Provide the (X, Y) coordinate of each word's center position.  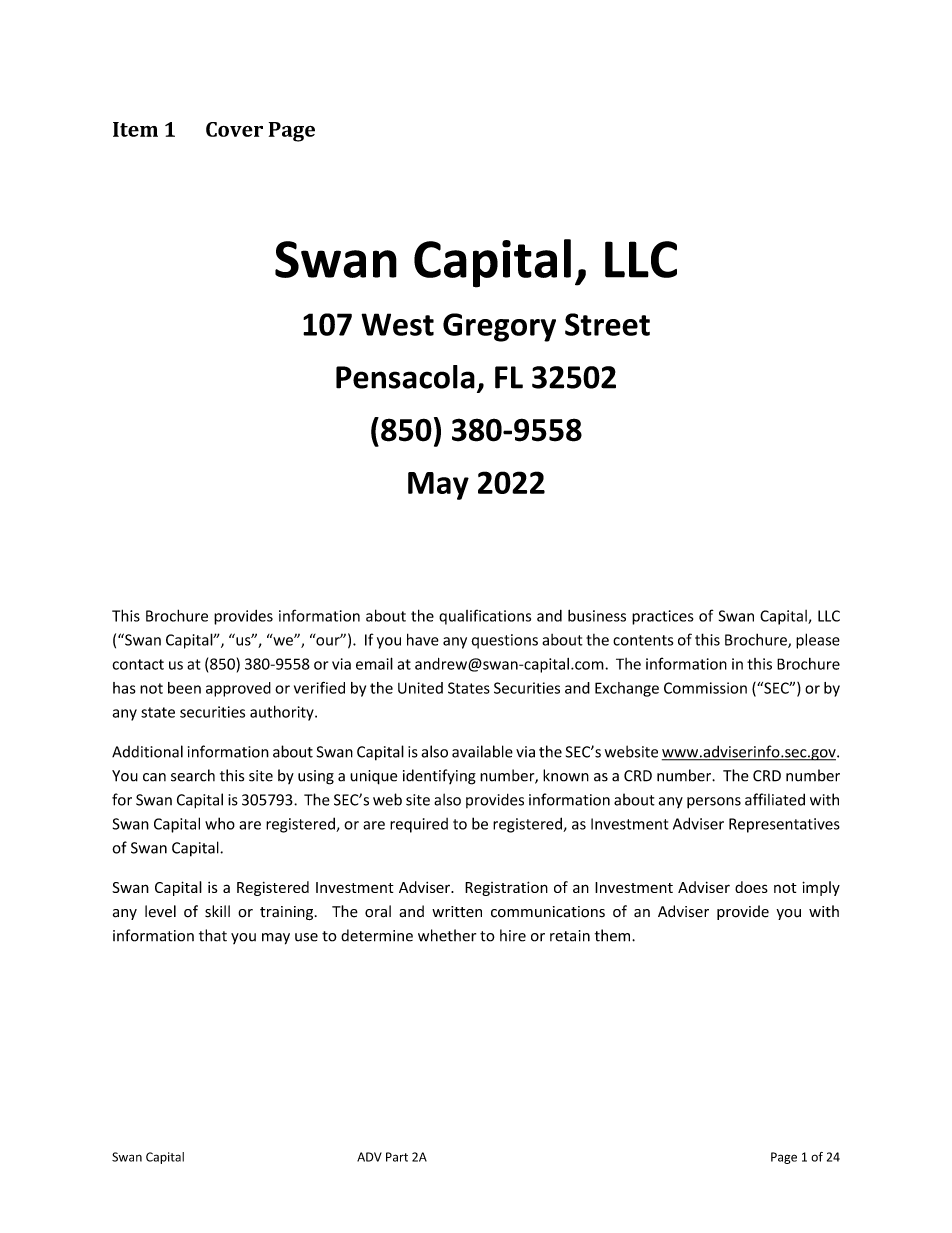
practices (663, 617)
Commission (705, 688)
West (397, 324)
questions (504, 641)
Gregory (499, 327)
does (751, 887)
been (184, 688)
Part (397, 1157)
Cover (234, 129)
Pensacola (405, 377)
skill (217, 911)
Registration (506, 888)
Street (607, 324)
